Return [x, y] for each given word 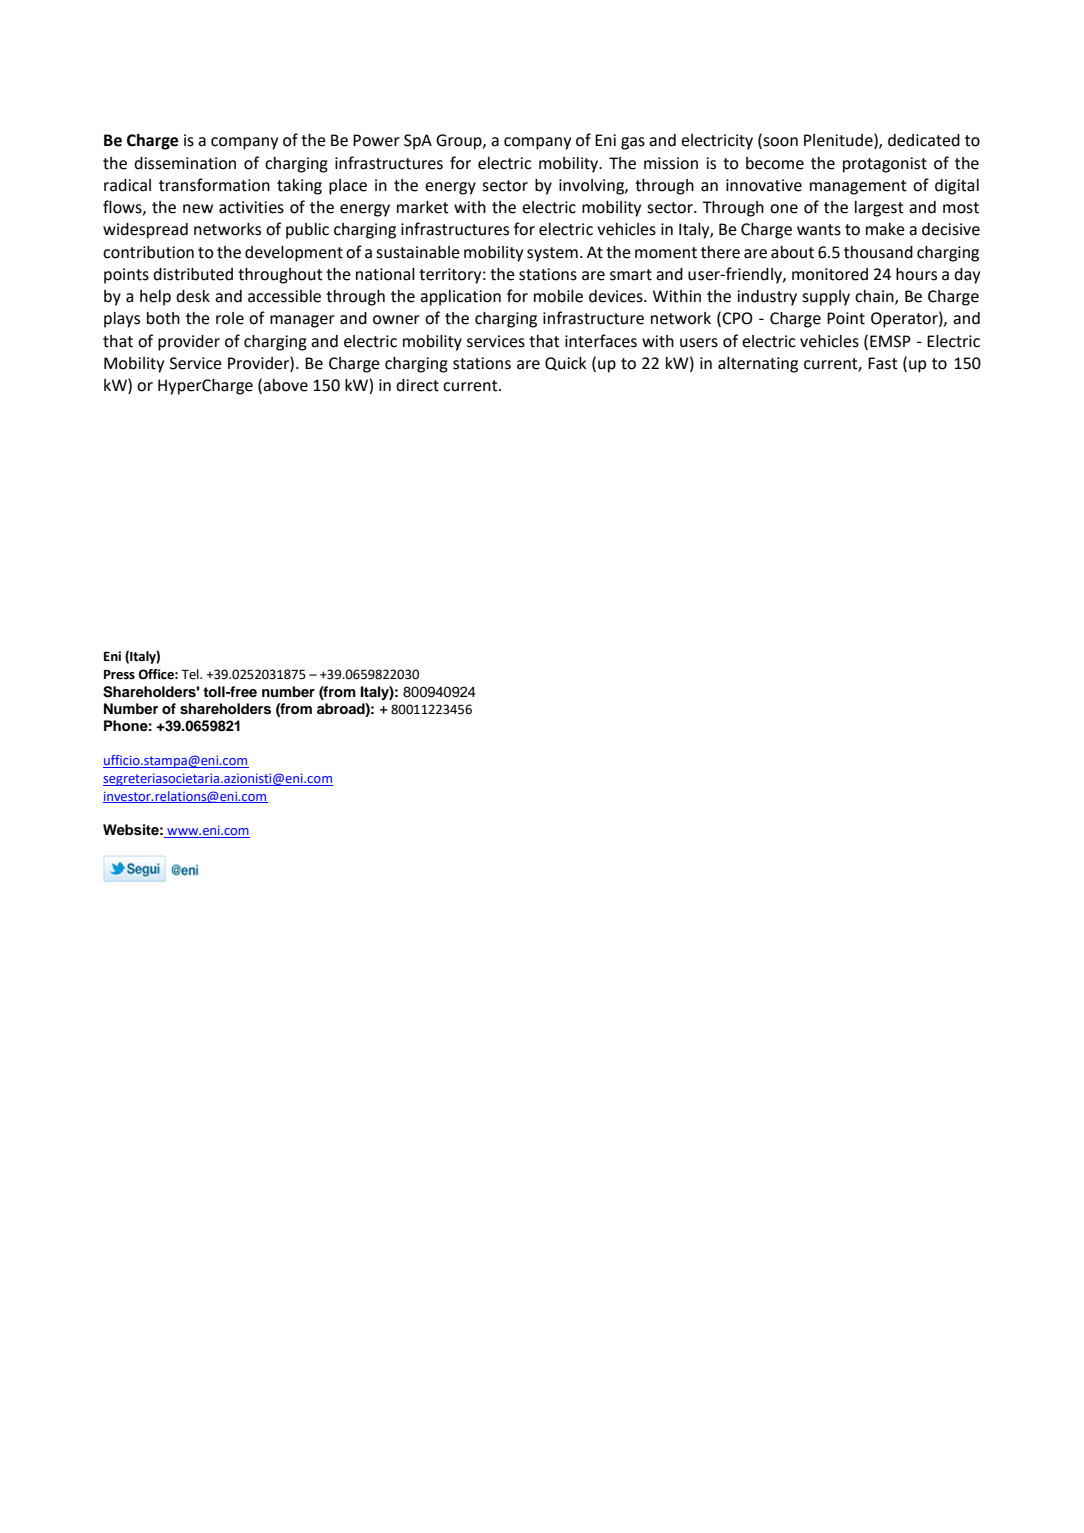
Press [119, 675]
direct [417, 385]
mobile [558, 296]
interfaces [601, 341]
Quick [566, 364]
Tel [191, 674]
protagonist [885, 165]
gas [633, 143]
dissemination [185, 163]
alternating [758, 365]
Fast [883, 363]
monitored [830, 274]
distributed [193, 274]
